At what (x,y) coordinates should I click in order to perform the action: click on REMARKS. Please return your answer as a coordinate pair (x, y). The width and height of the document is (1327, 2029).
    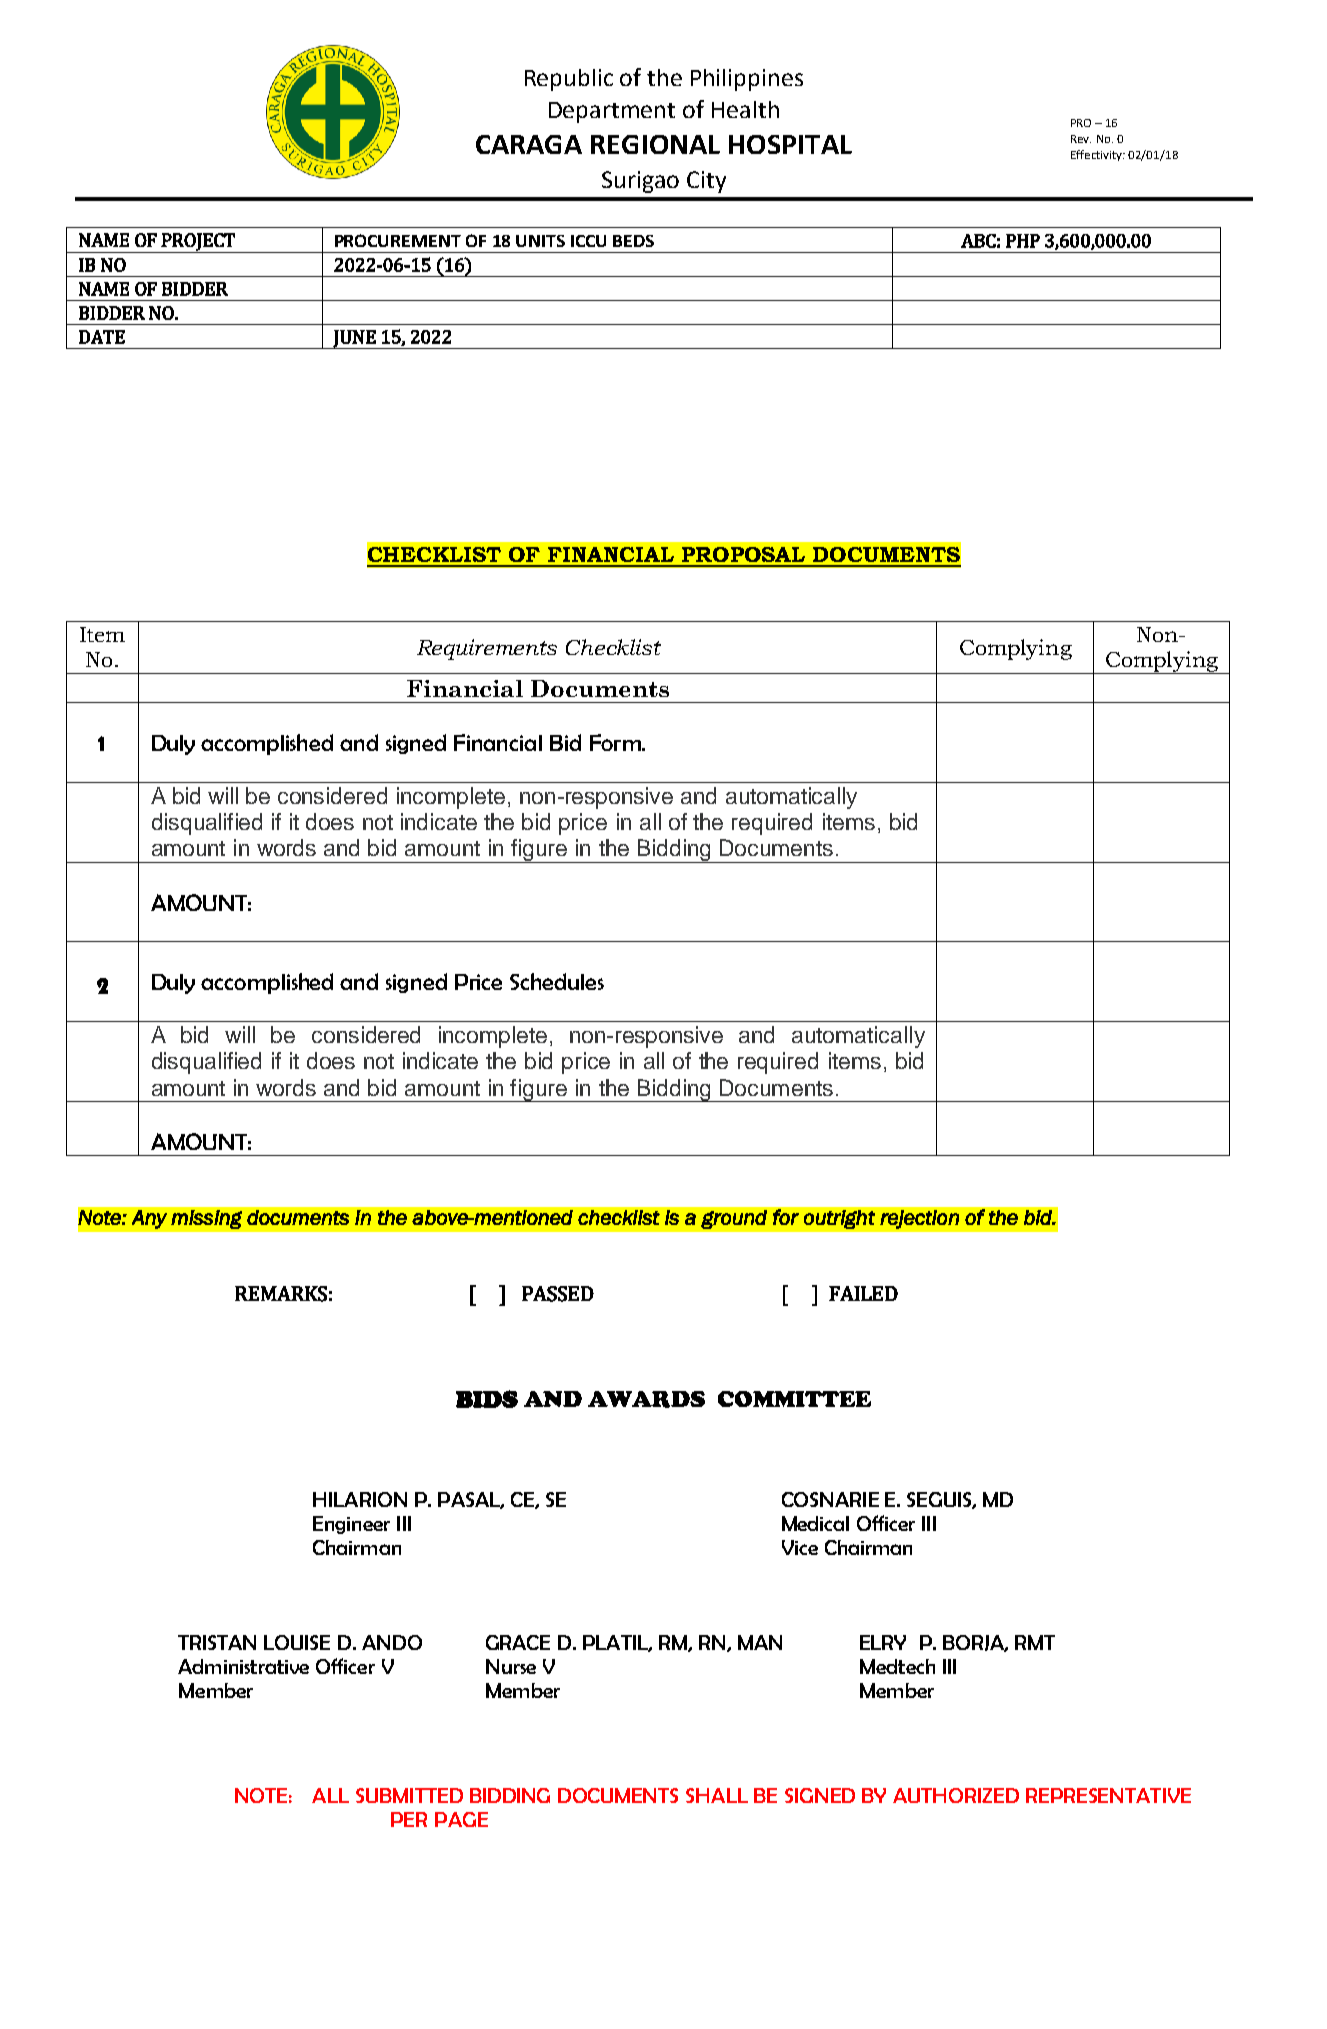
    Looking at the image, I should click on (281, 1294).
